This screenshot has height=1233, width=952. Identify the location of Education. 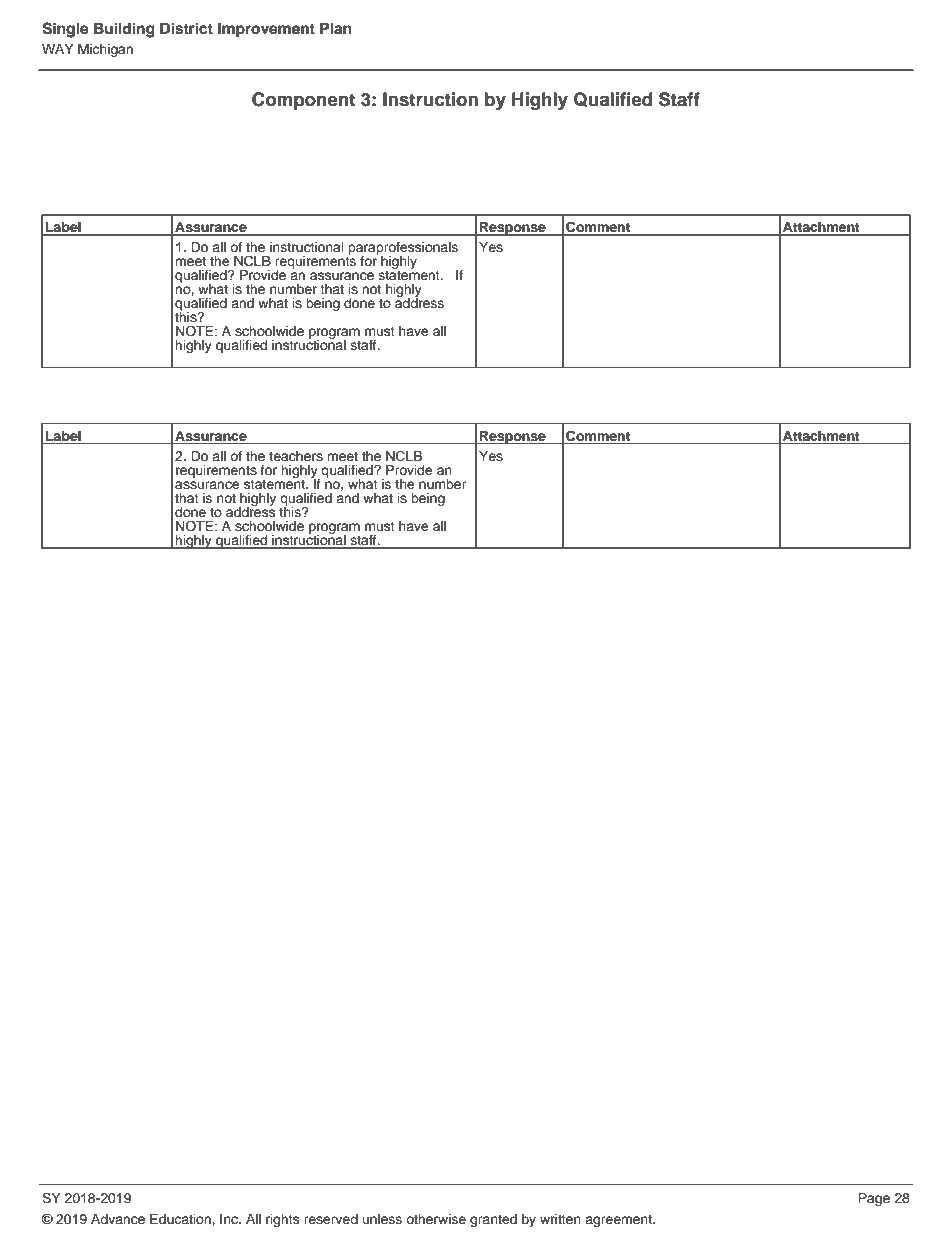
(181, 1219).
